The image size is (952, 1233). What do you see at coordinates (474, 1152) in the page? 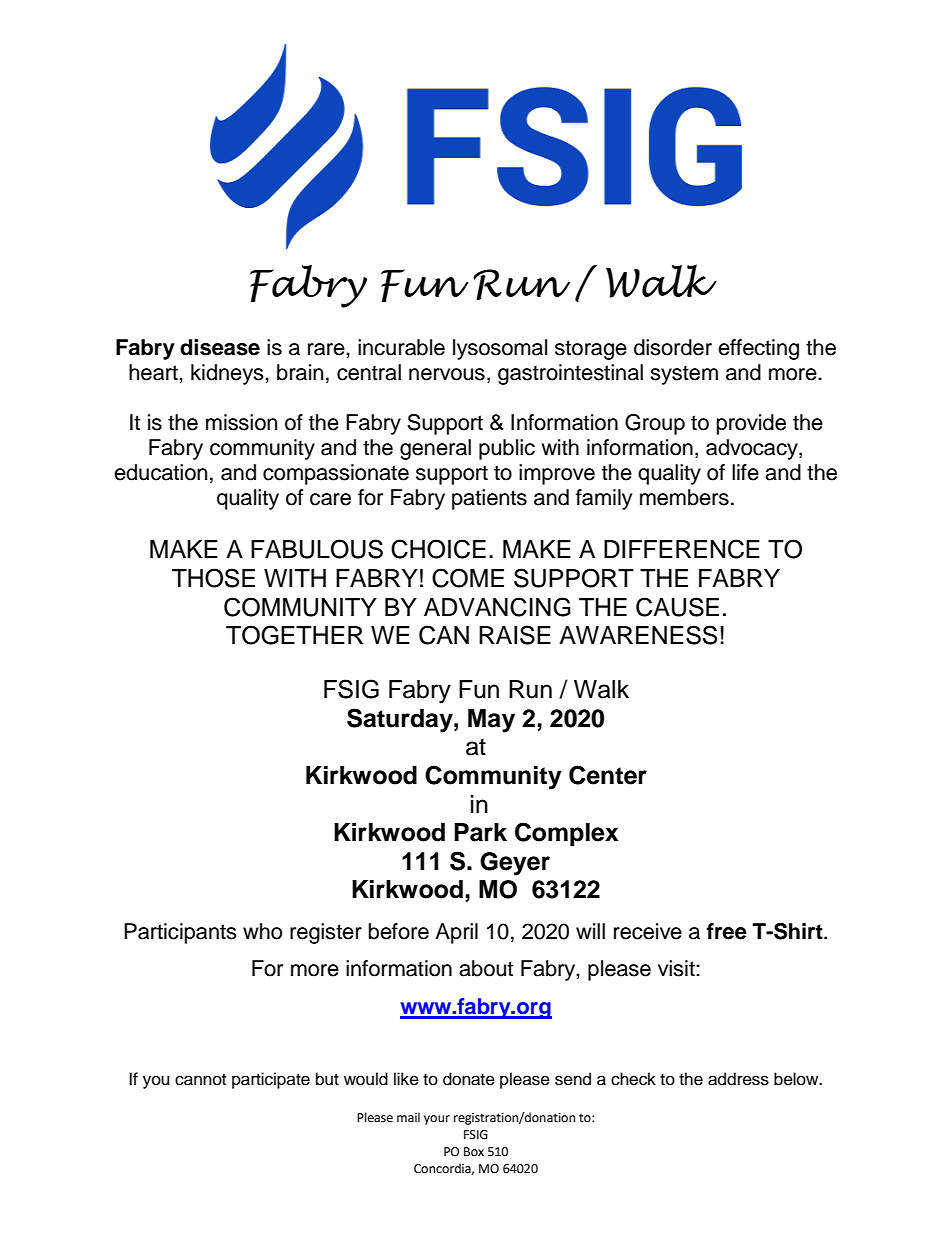
I see `Box` at bounding box center [474, 1152].
